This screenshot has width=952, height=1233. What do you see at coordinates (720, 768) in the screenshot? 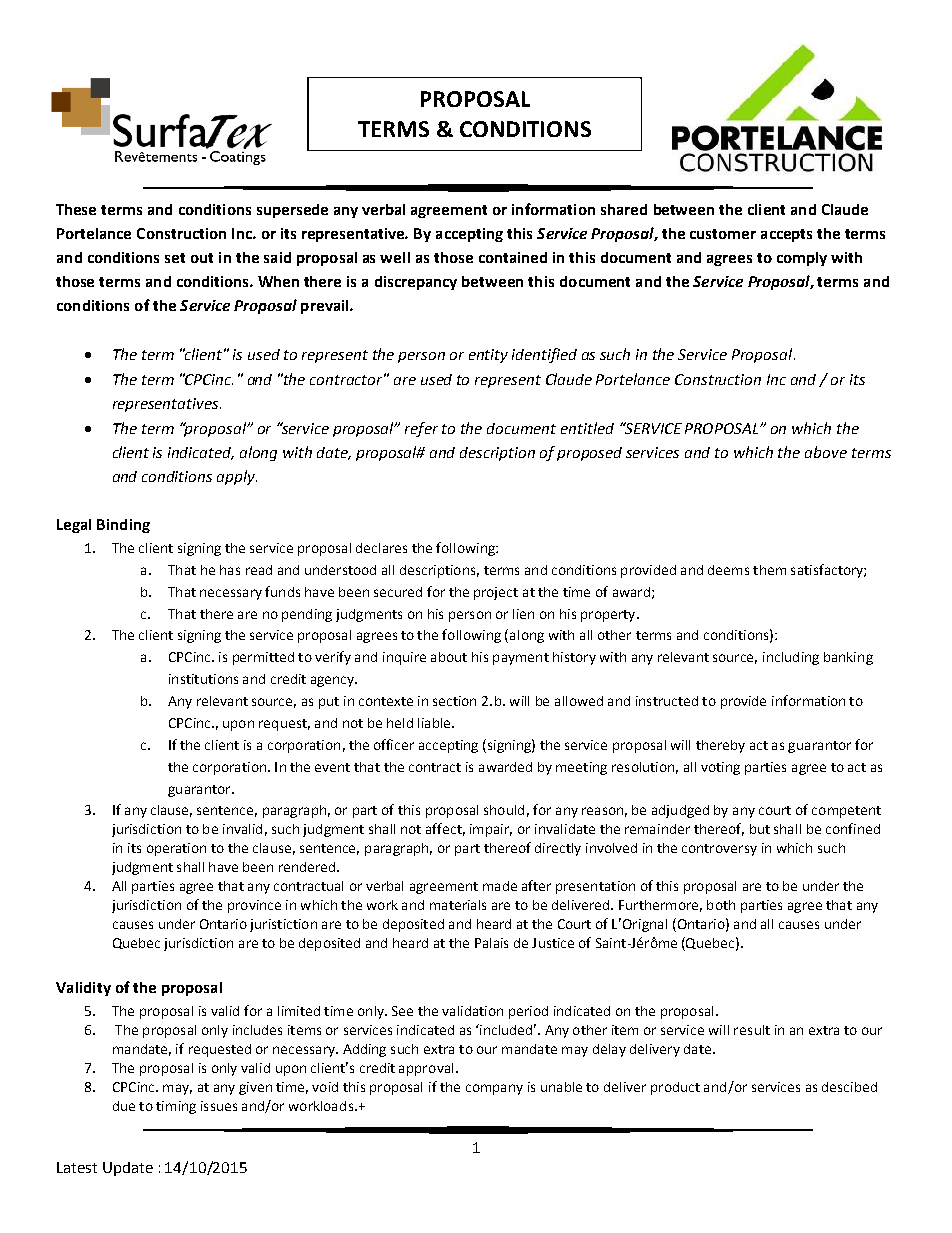
I see `voting` at bounding box center [720, 768].
